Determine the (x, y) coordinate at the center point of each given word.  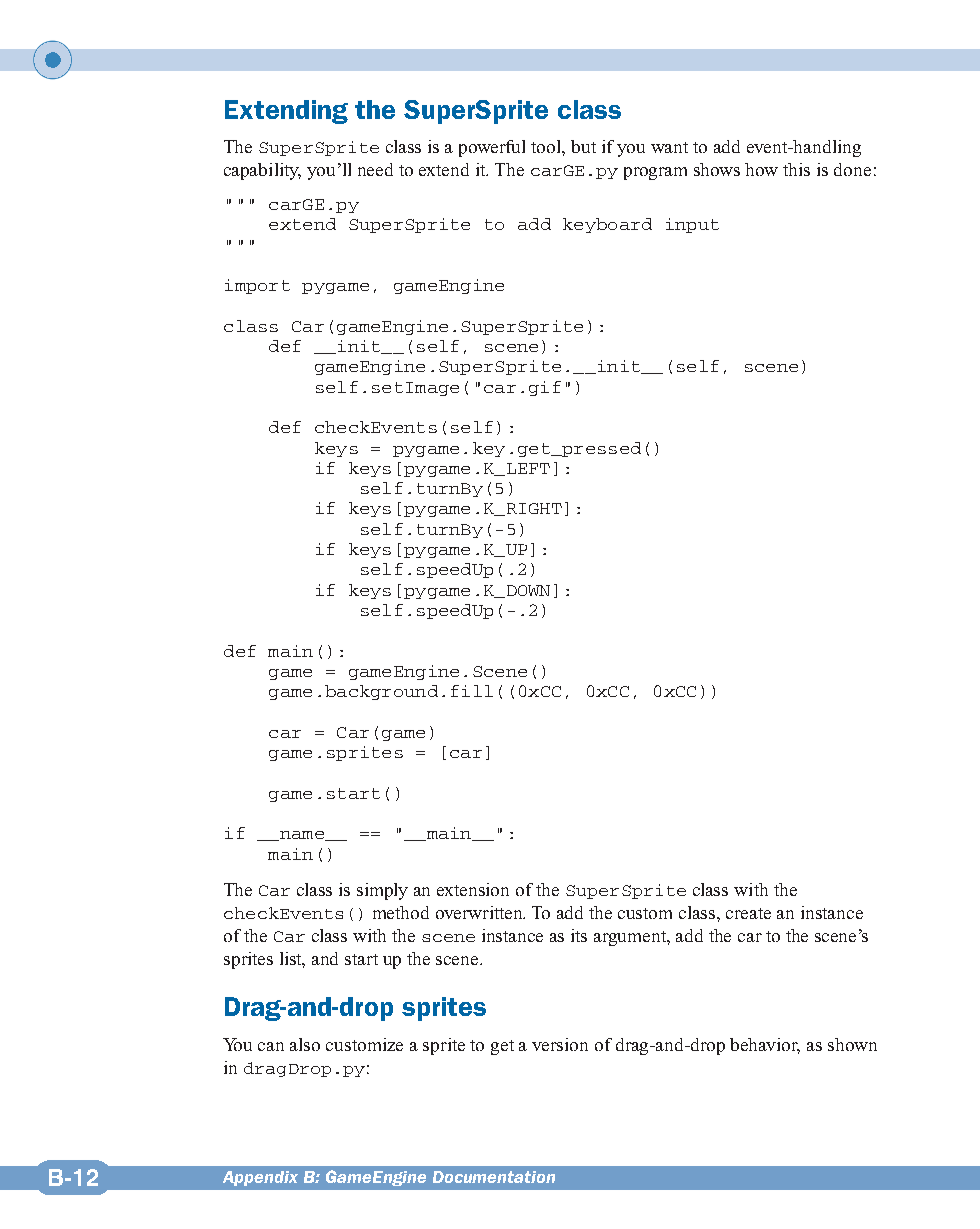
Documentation (494, 1177)
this (796, 169)
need (375, 169)
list (292, 959)
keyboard (607, 225)
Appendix (260, 1178)
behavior (765, 1045)
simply (382, 891)
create (748, 913)
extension (473, 889)
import (257, 286)
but (583, 146)
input (692, 225)
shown (852, 1044)
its (579, 935)
